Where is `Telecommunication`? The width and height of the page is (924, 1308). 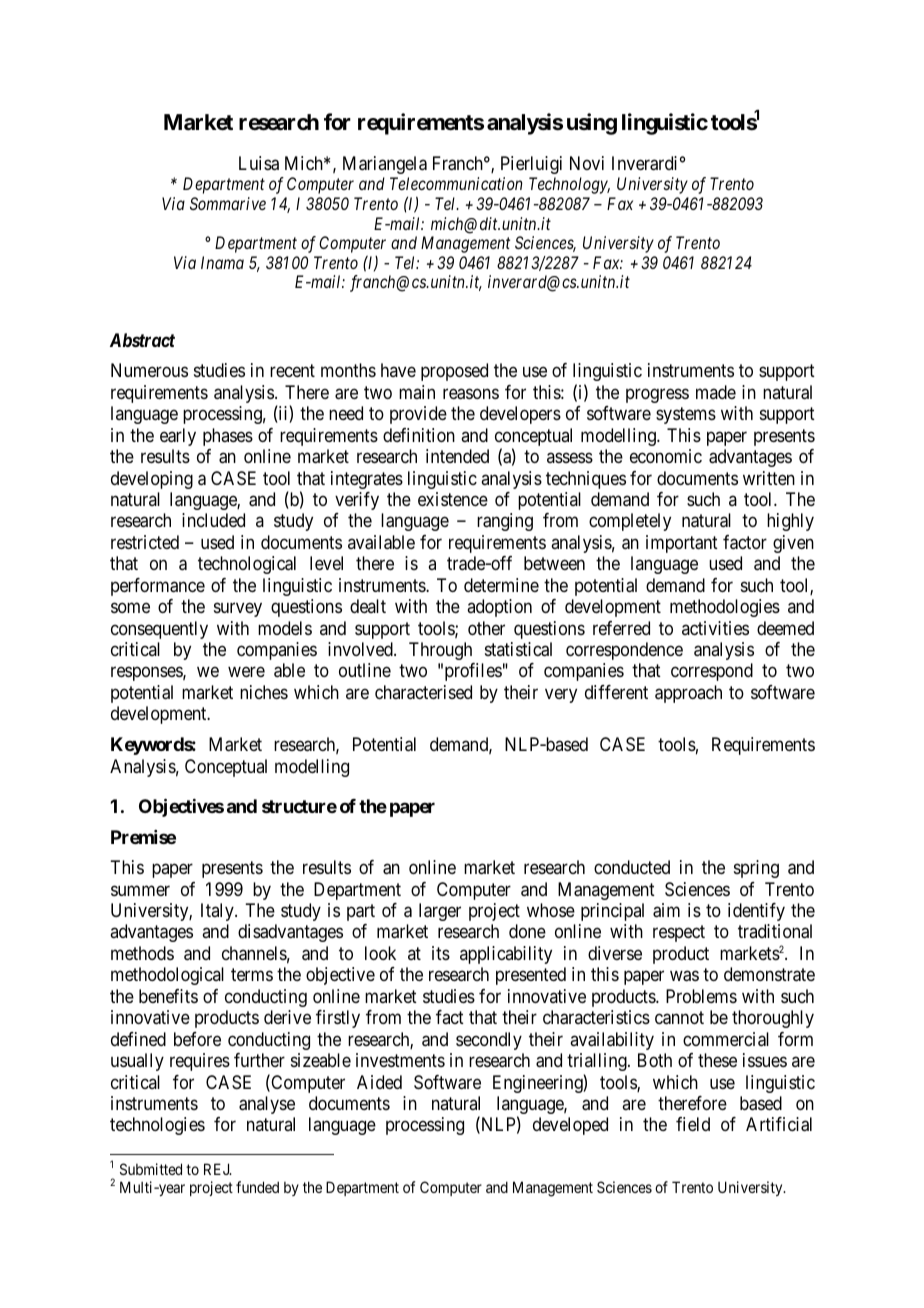 Telecommunication is located at coordinates (456, 183).
